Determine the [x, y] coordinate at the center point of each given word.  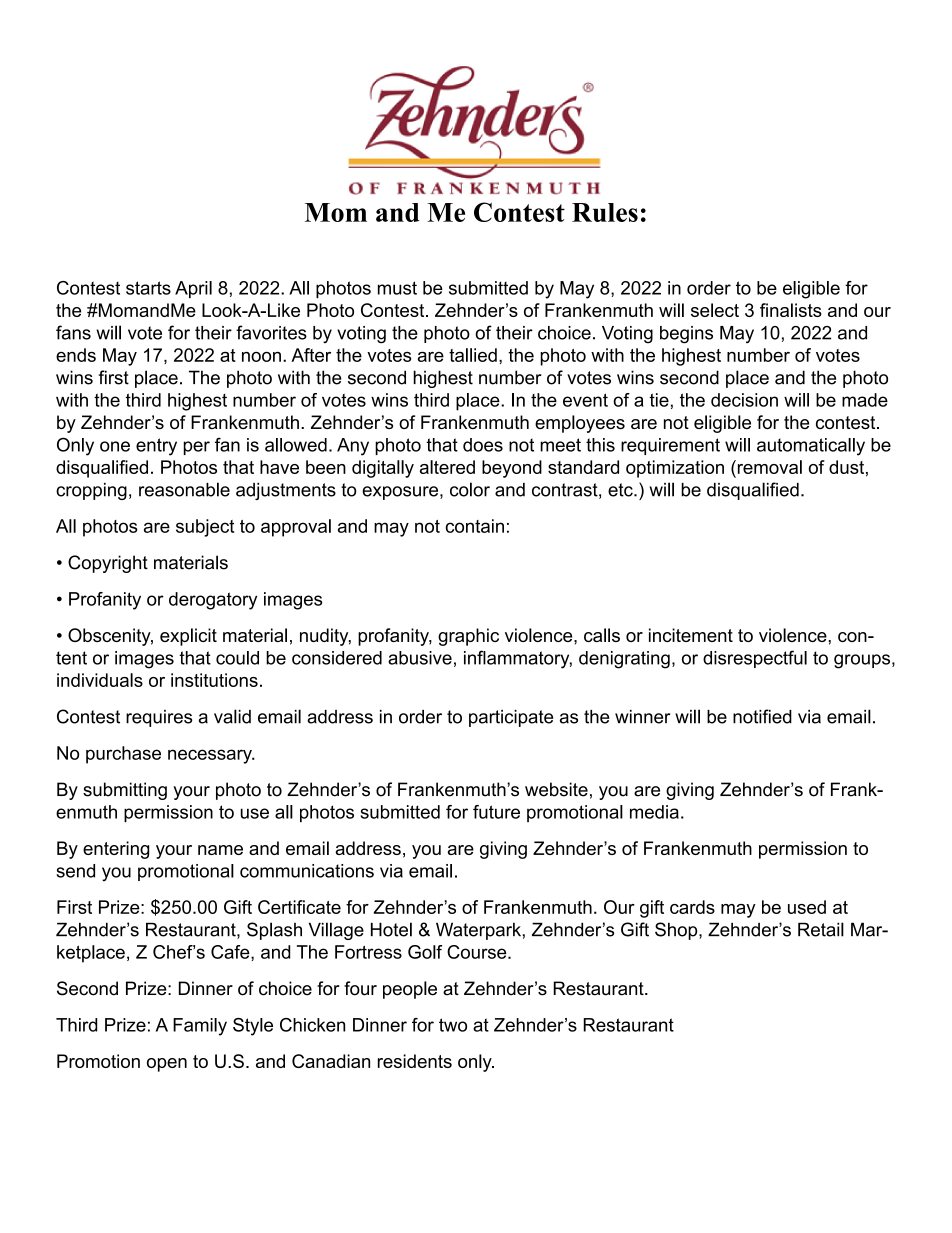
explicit [188, 637]
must [397, 288]
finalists [791, 310]
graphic [468, 637]
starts [148, 288]
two [453, 1025]
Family [200, 1027]
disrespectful [755, 659]
